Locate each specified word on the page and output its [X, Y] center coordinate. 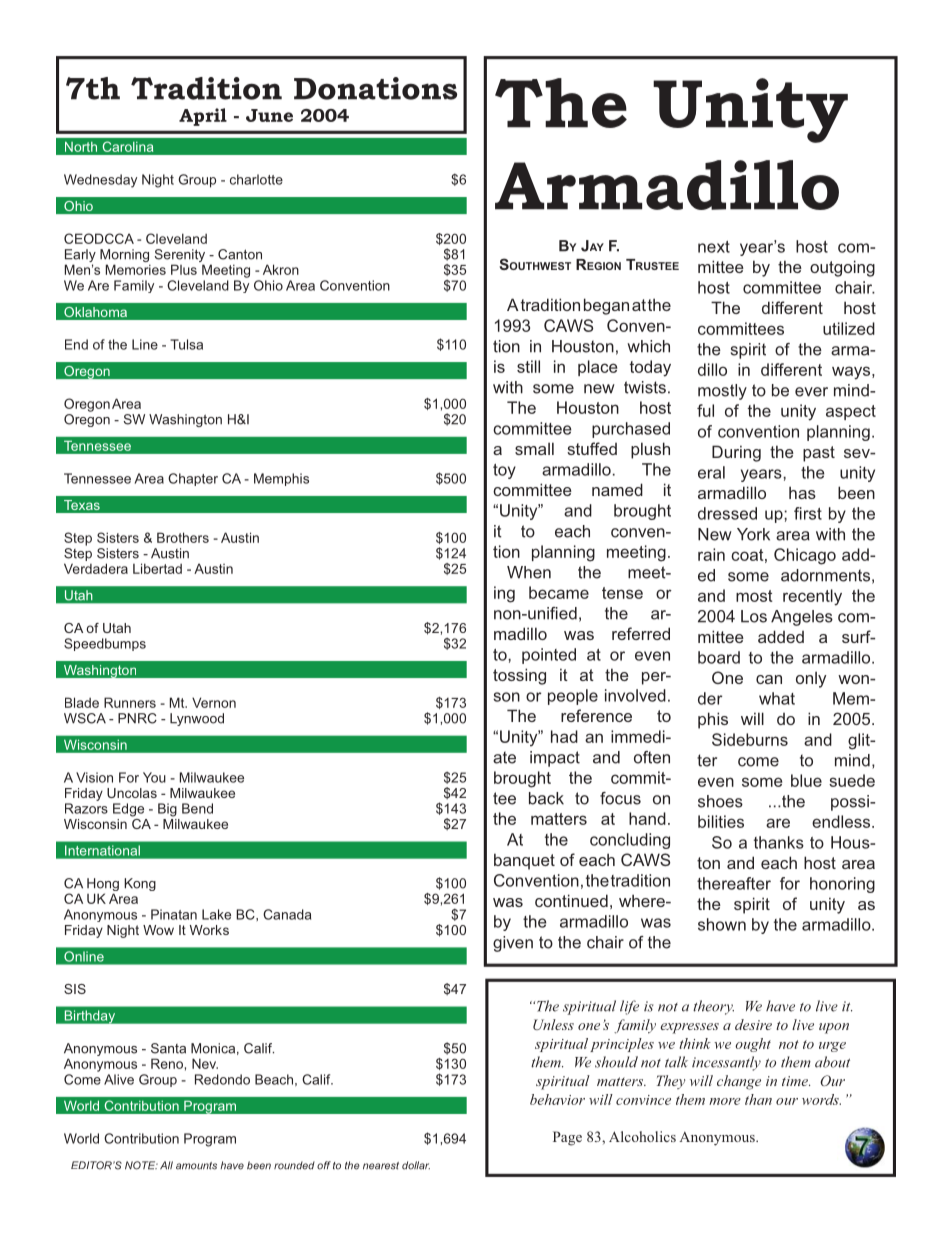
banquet [524, 861]
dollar [416, 1165]
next [714, 247]
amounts [196, 1166]
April [203, 117]
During [736, 453]
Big [167, 810]
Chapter [193, 479]
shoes [720, 801]
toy [504, 471]
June [269, 115]
